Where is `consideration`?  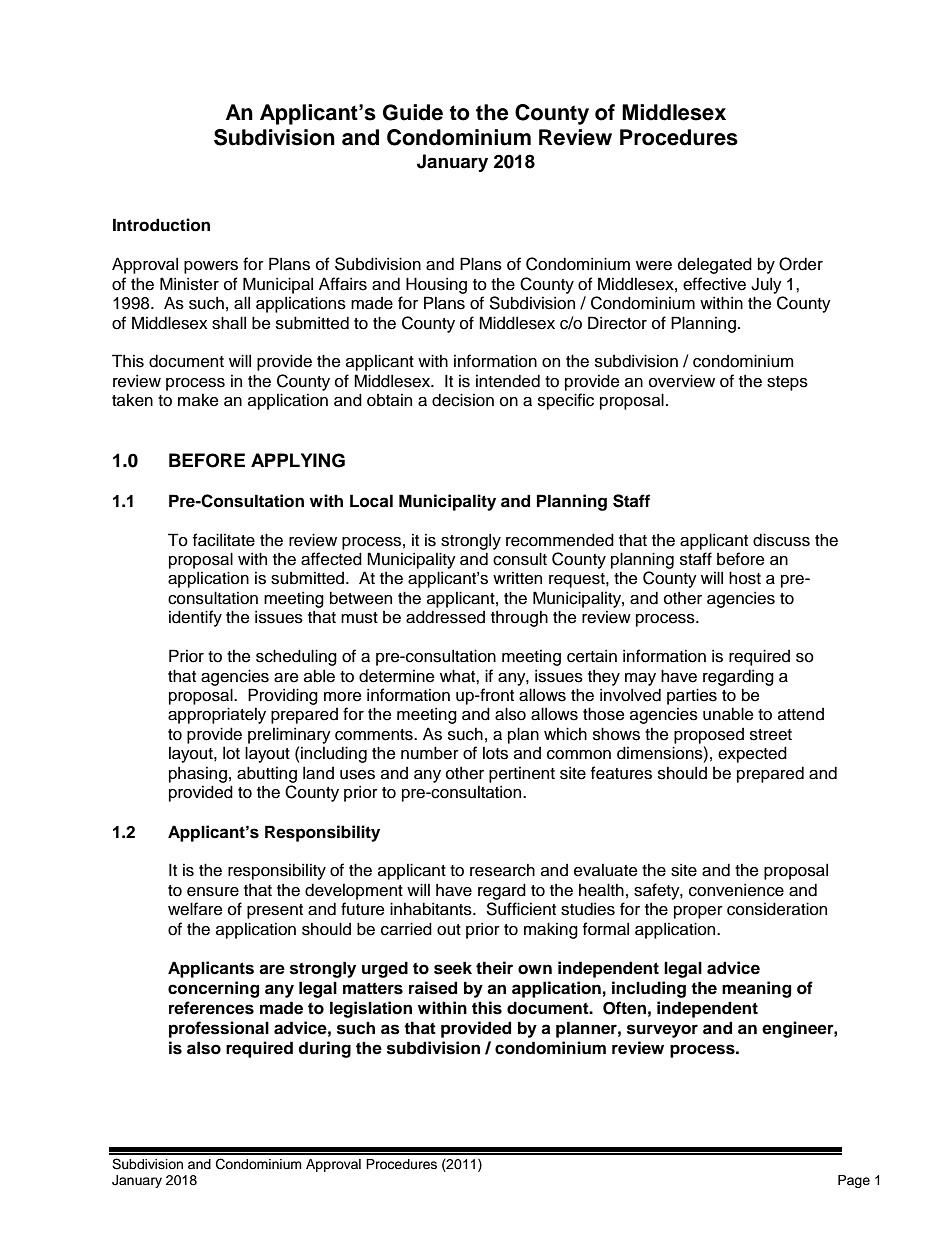
consideration is located at coordinates (777, 909).
